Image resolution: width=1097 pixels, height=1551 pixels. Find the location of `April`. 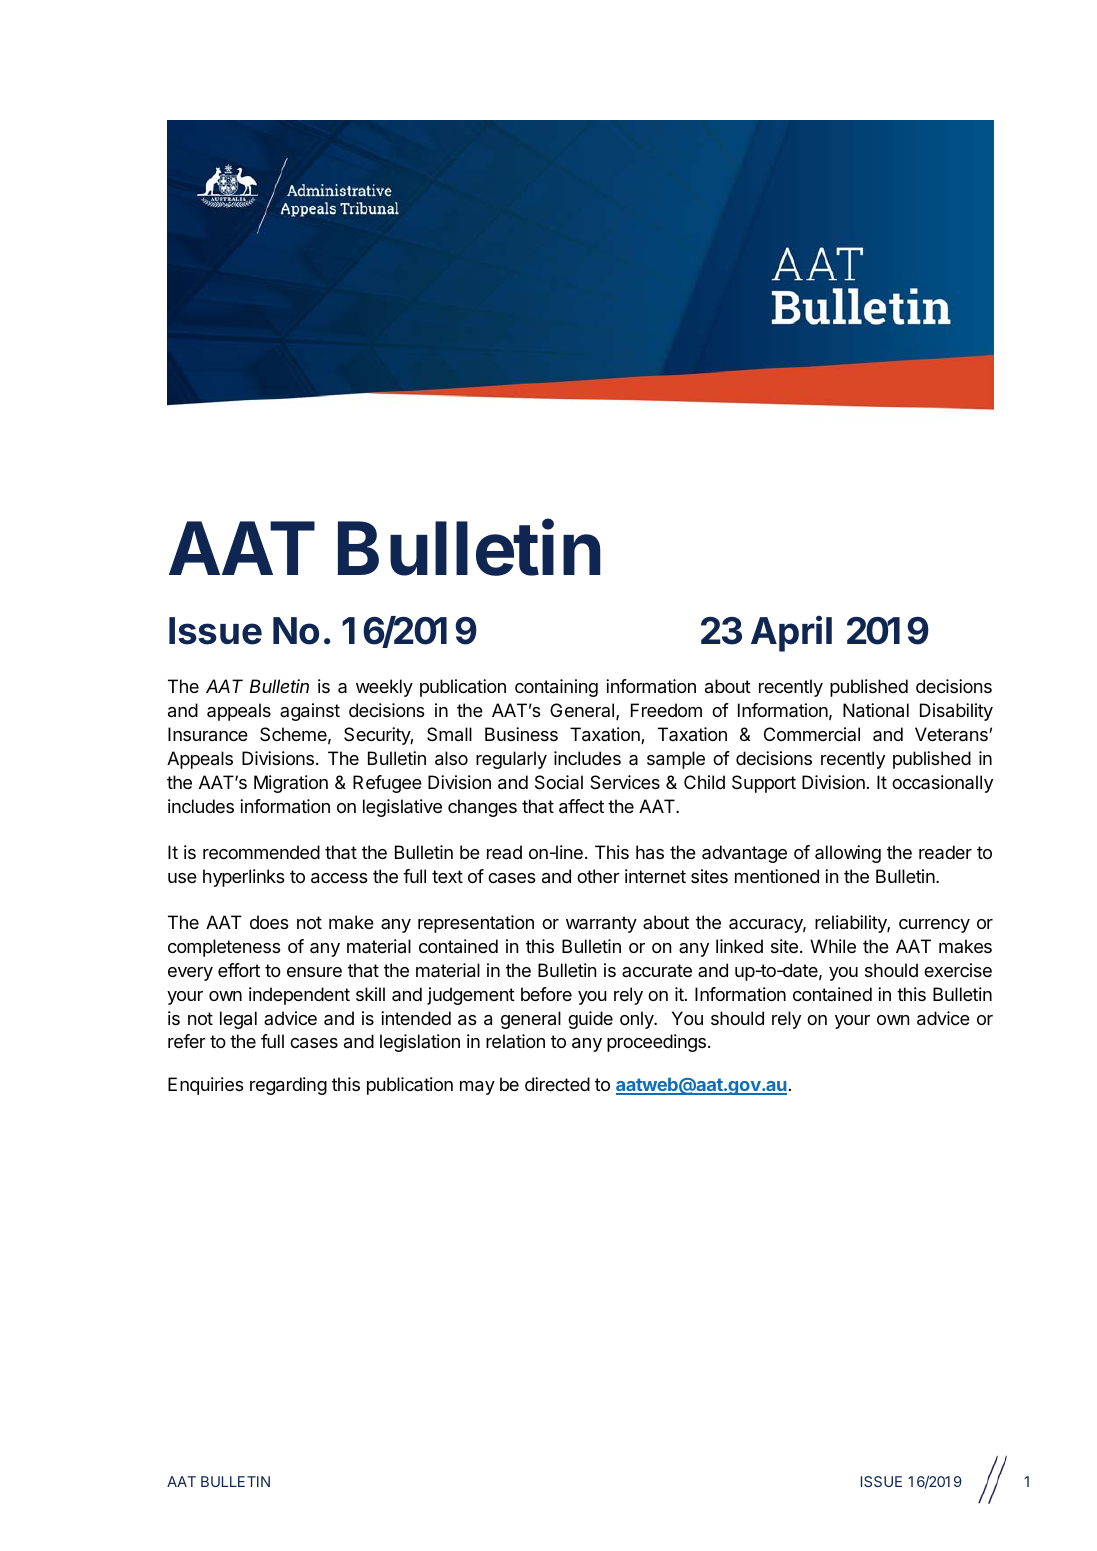

April is located at coordinates (791, 633).
